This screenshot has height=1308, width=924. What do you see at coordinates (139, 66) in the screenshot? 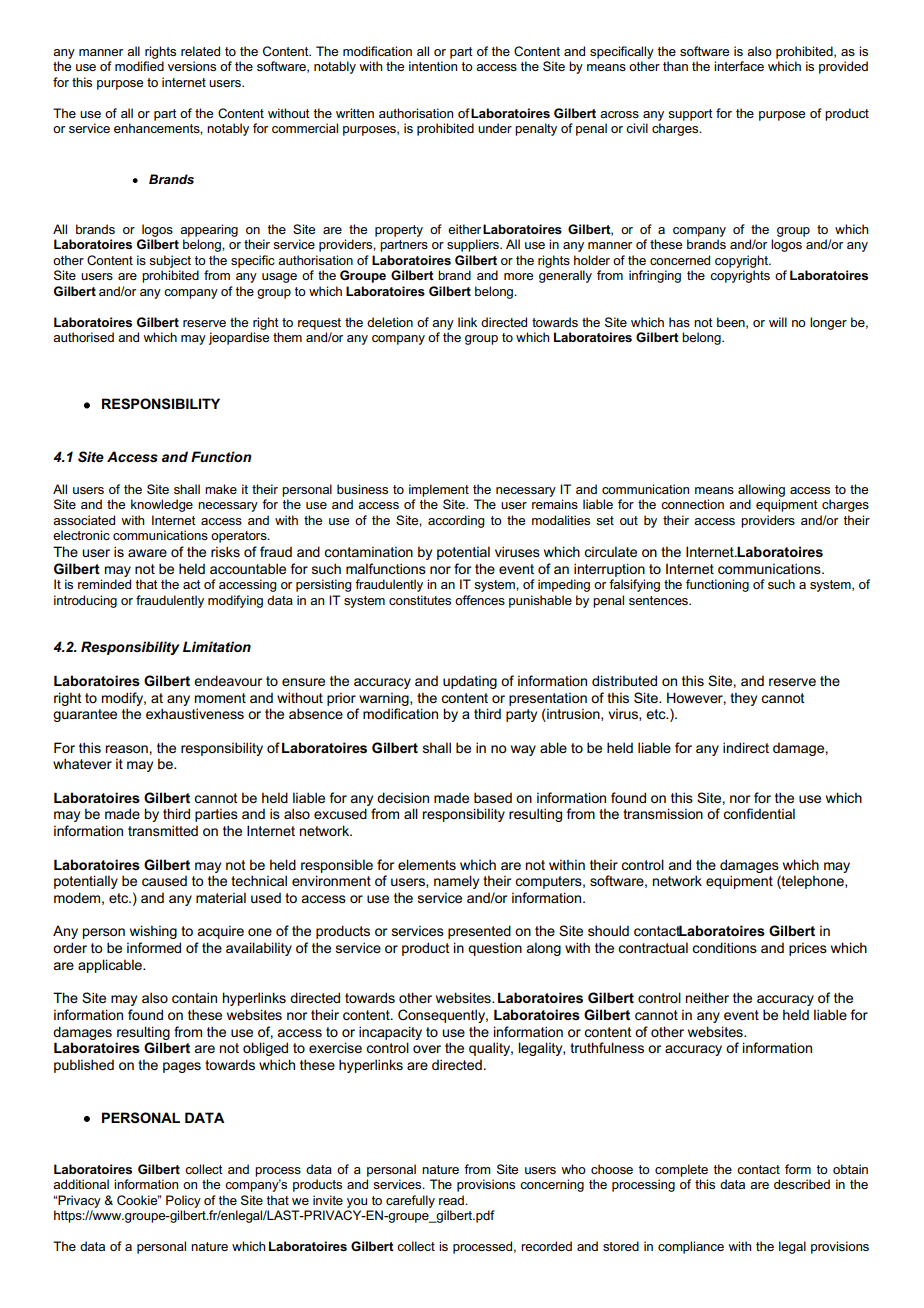
I see `modified` at bounding box center [139, 66].
